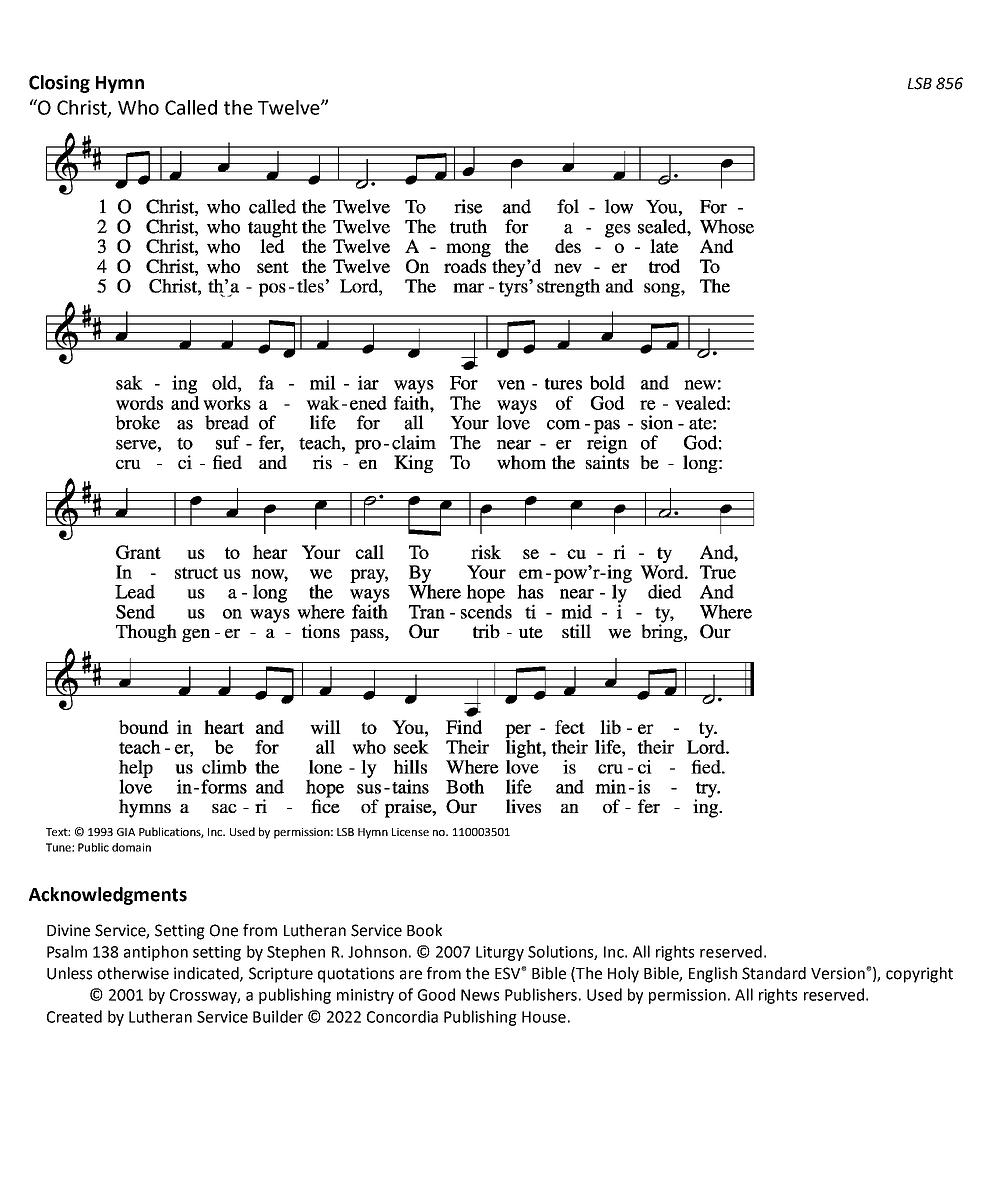 This document has height=1204, width=991. Describe the element at coordinates (138, 107) in the document. I see `Who` at that location.
